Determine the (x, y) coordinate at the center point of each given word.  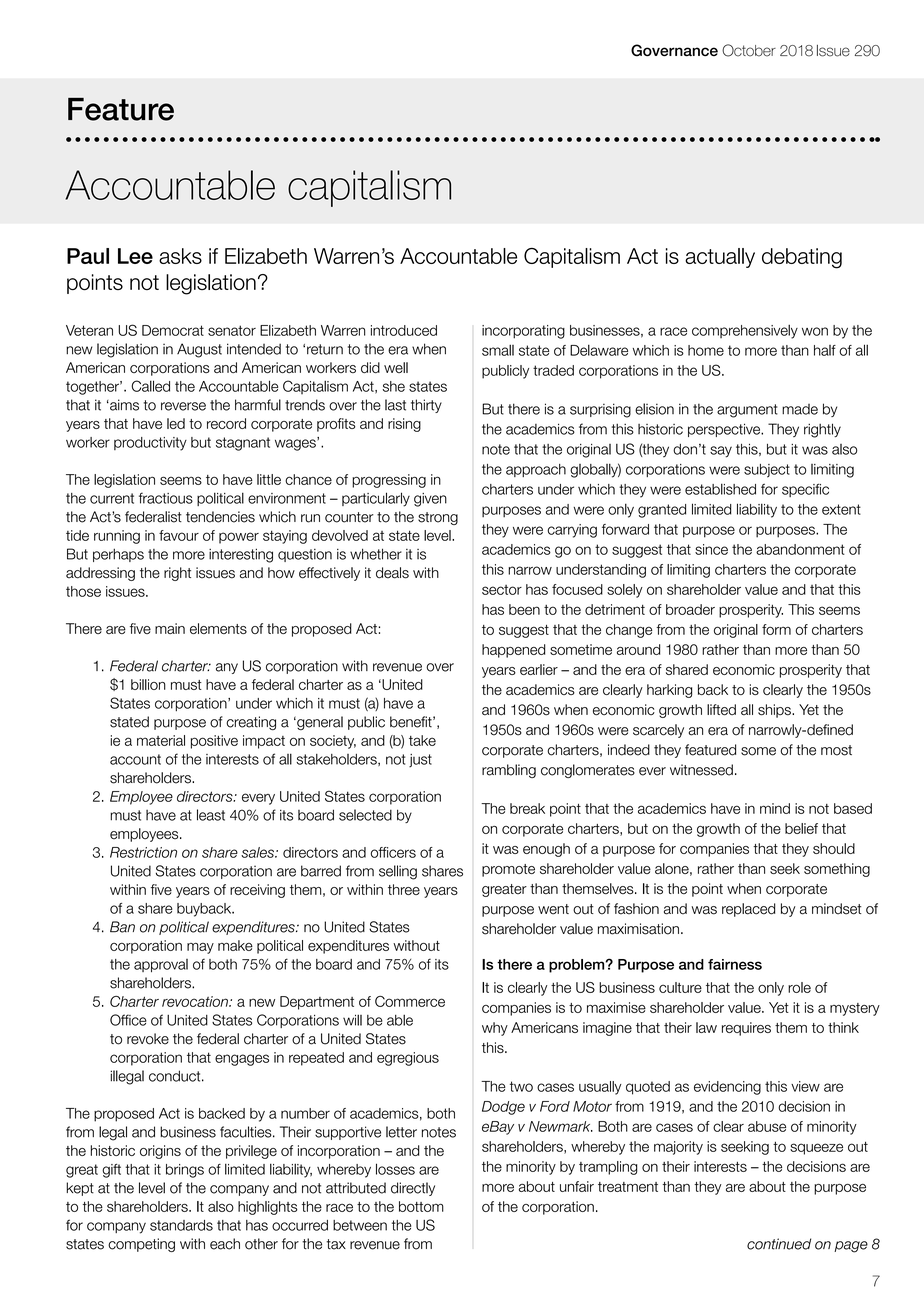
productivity (150, 444)
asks (180, 256)
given (430, 500)
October (749, 50)
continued (779, 1244)
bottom (421, 1206)
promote (508, 870)
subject (767, 471)
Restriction (143, 852)
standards (181, 1225)
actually (720, 258)
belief (801, 828)
